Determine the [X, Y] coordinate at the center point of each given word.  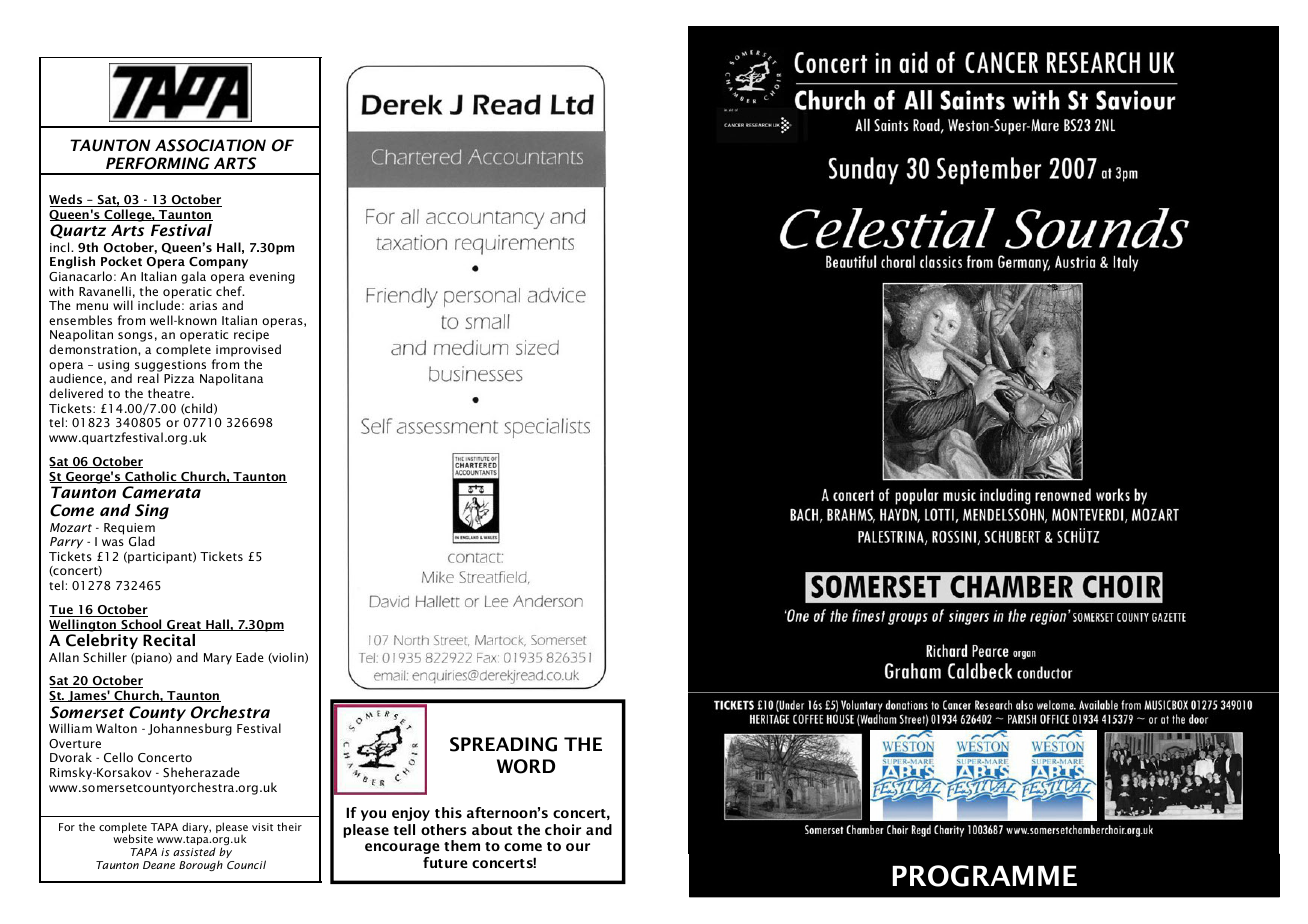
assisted [194, 851]
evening [272, 278]
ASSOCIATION [210, 145]
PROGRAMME [984, 876]
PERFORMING [158, 163]
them [462, 845]
